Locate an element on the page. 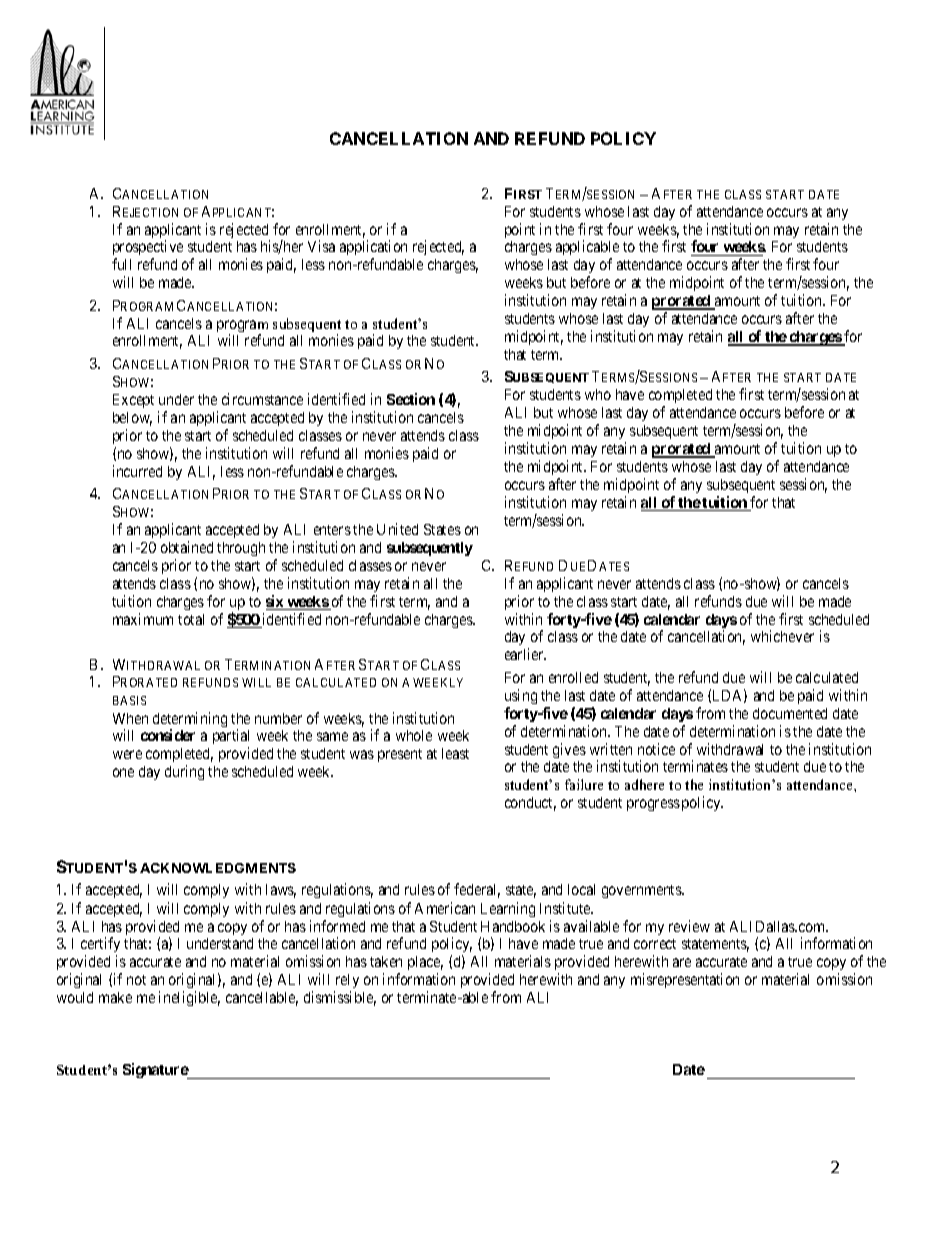  whichever is located at coordinates (782, 636).
